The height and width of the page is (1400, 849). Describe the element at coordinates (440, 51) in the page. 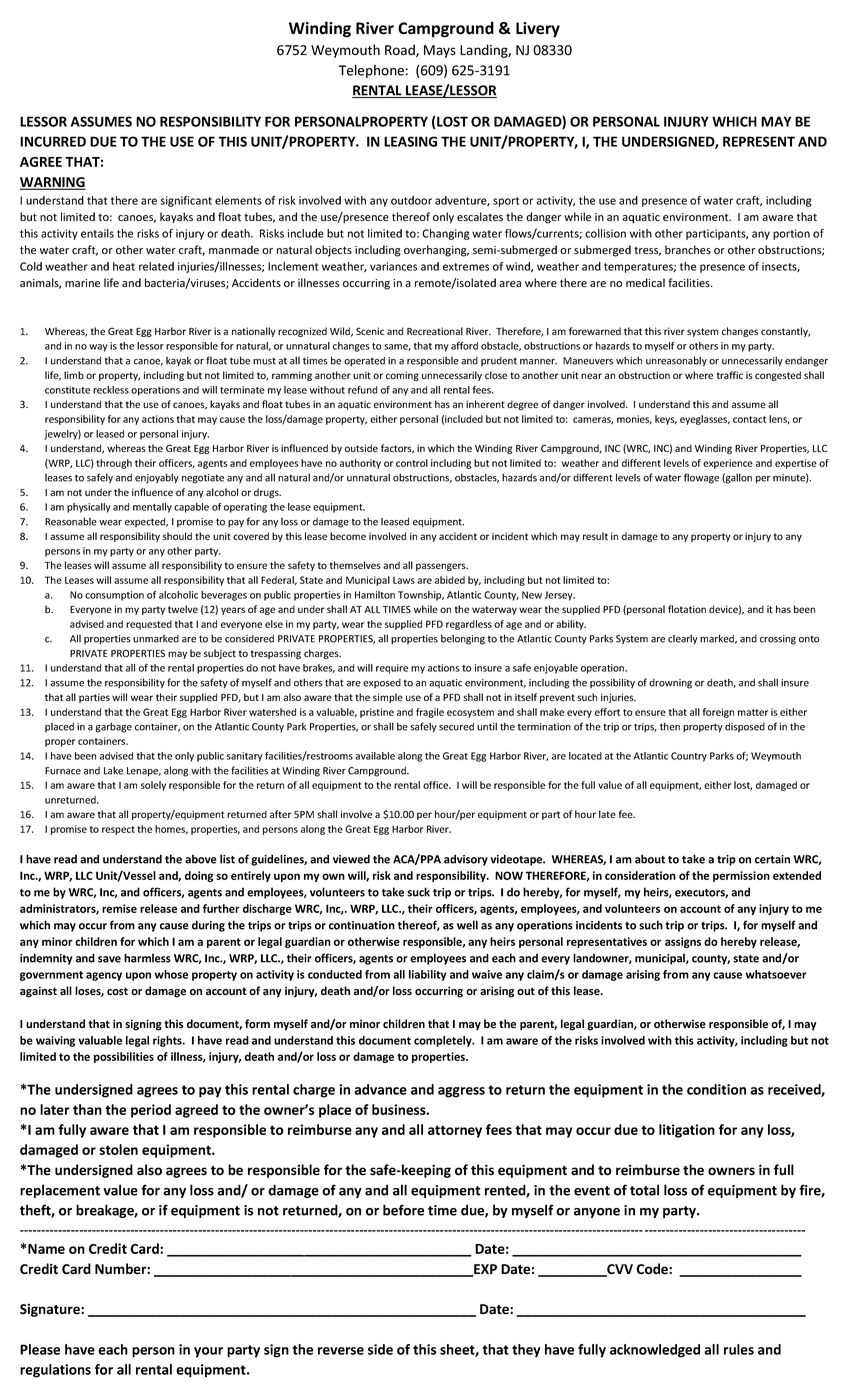

I see `Mays` at that location.
